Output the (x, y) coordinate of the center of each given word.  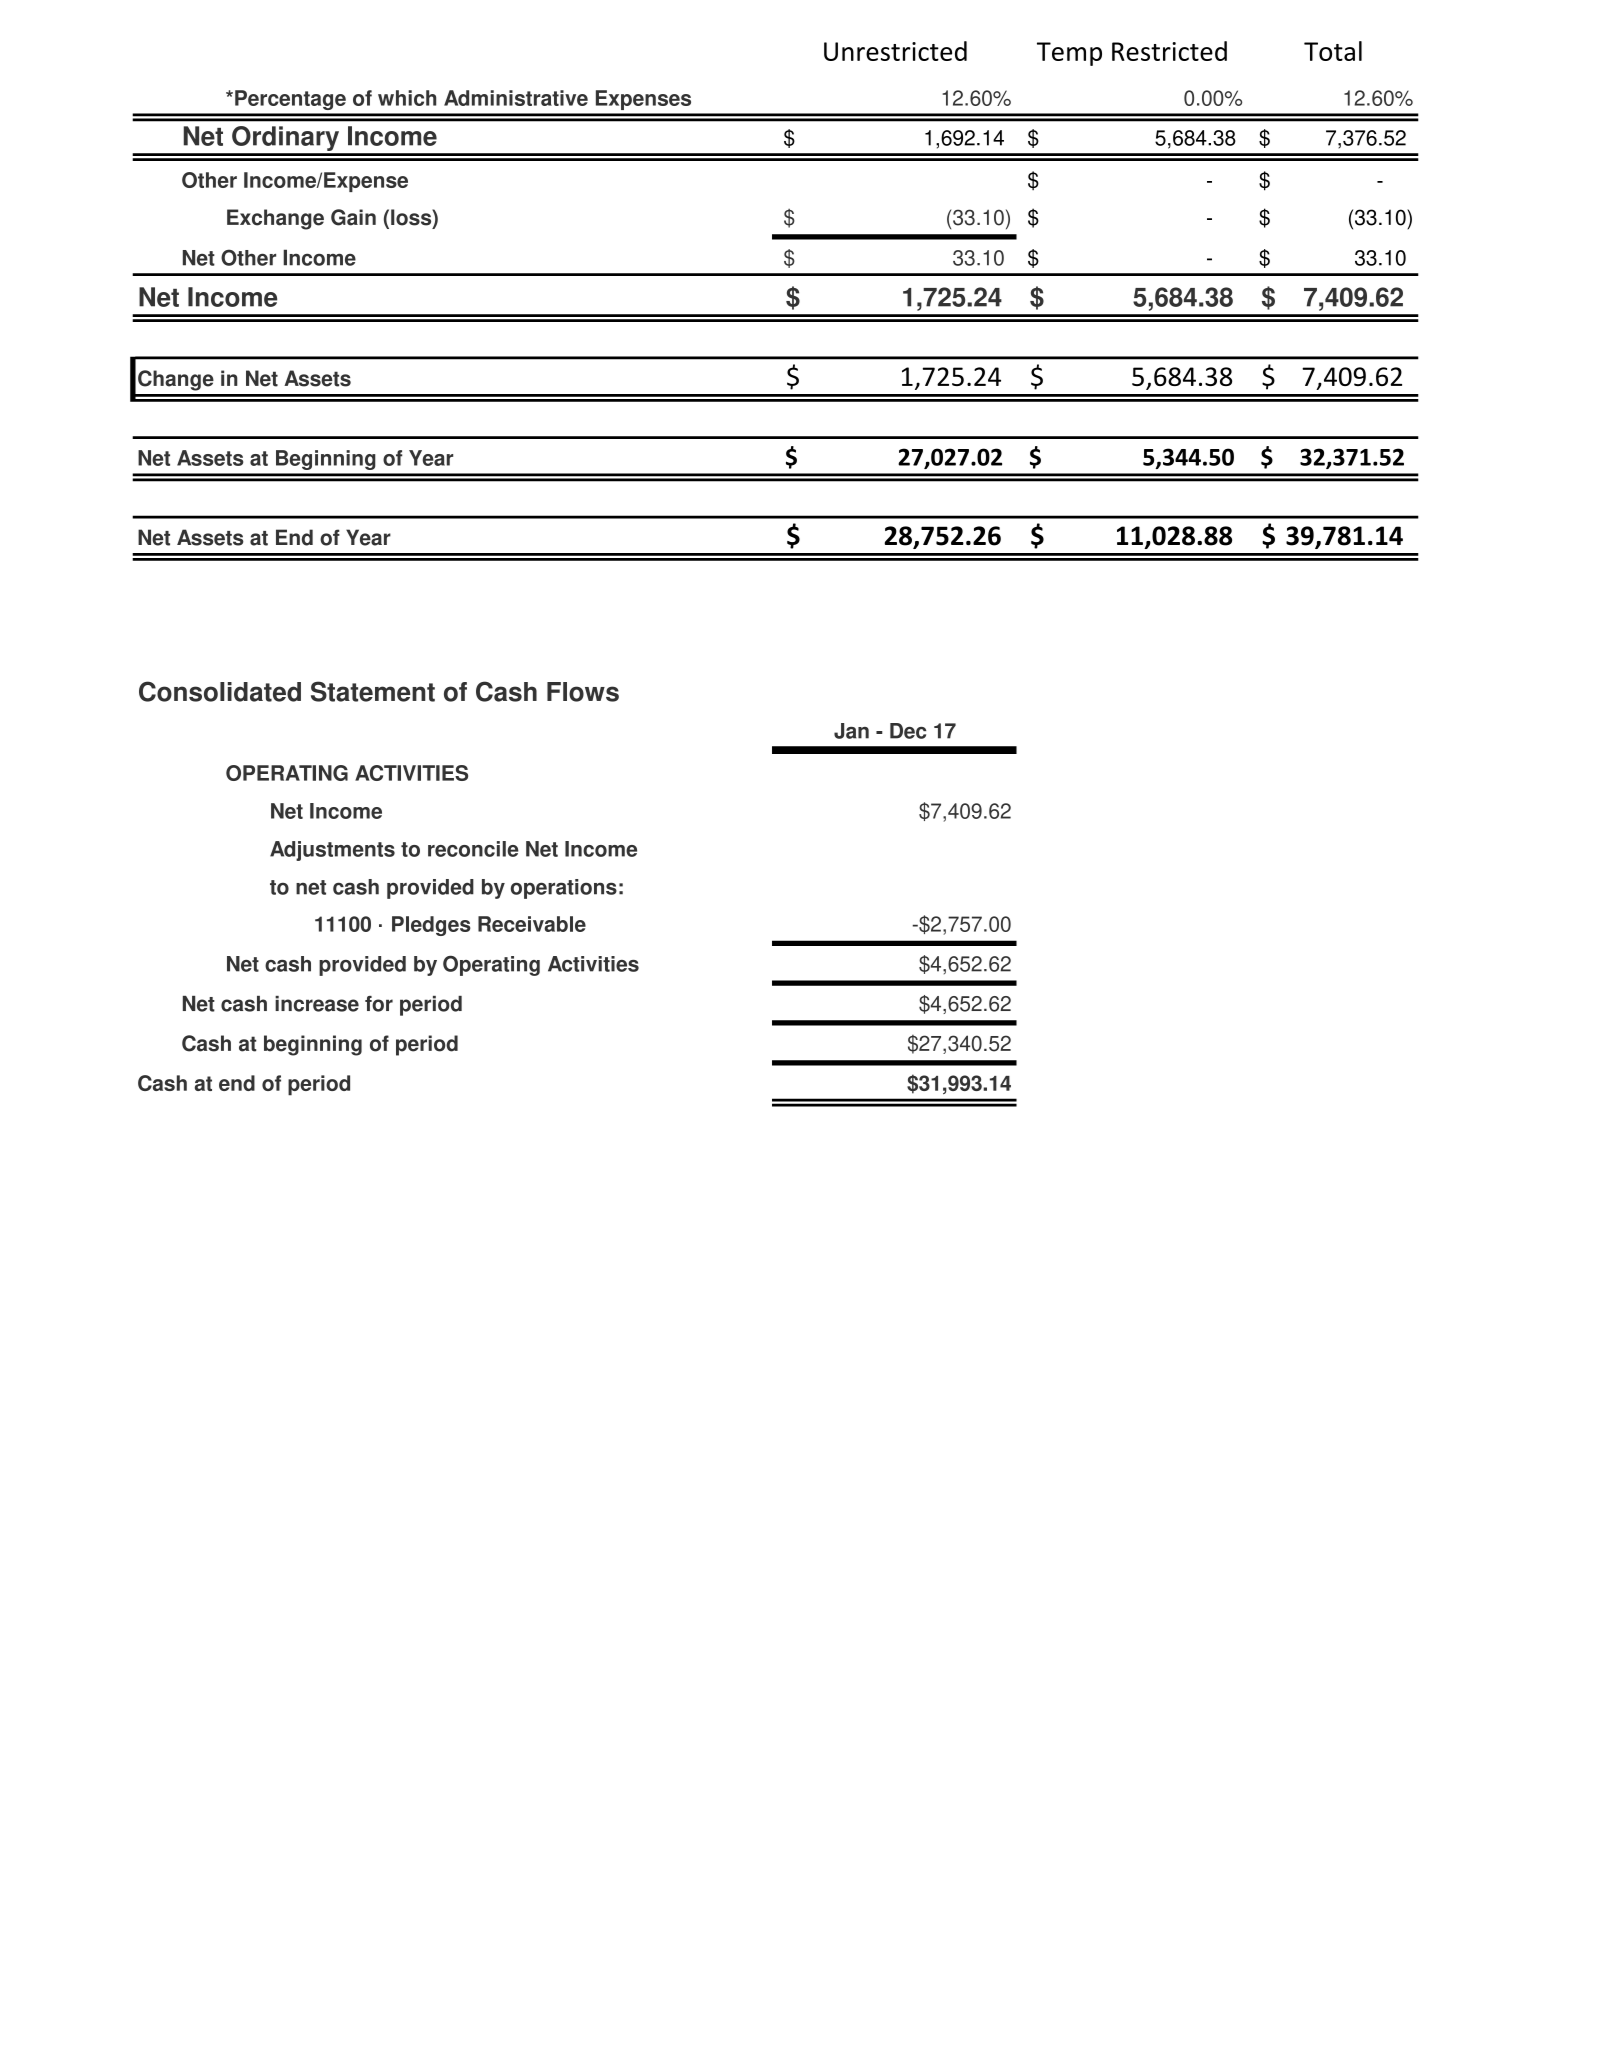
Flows (583, 692)
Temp (1069, 54)
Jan (851, 731)
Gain (353, 217)
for (379, 1004)
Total (1333, 51)
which (407, 98)
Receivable (532, 924)
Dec (908, 731)
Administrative (516, 98)
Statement (373, 691)
